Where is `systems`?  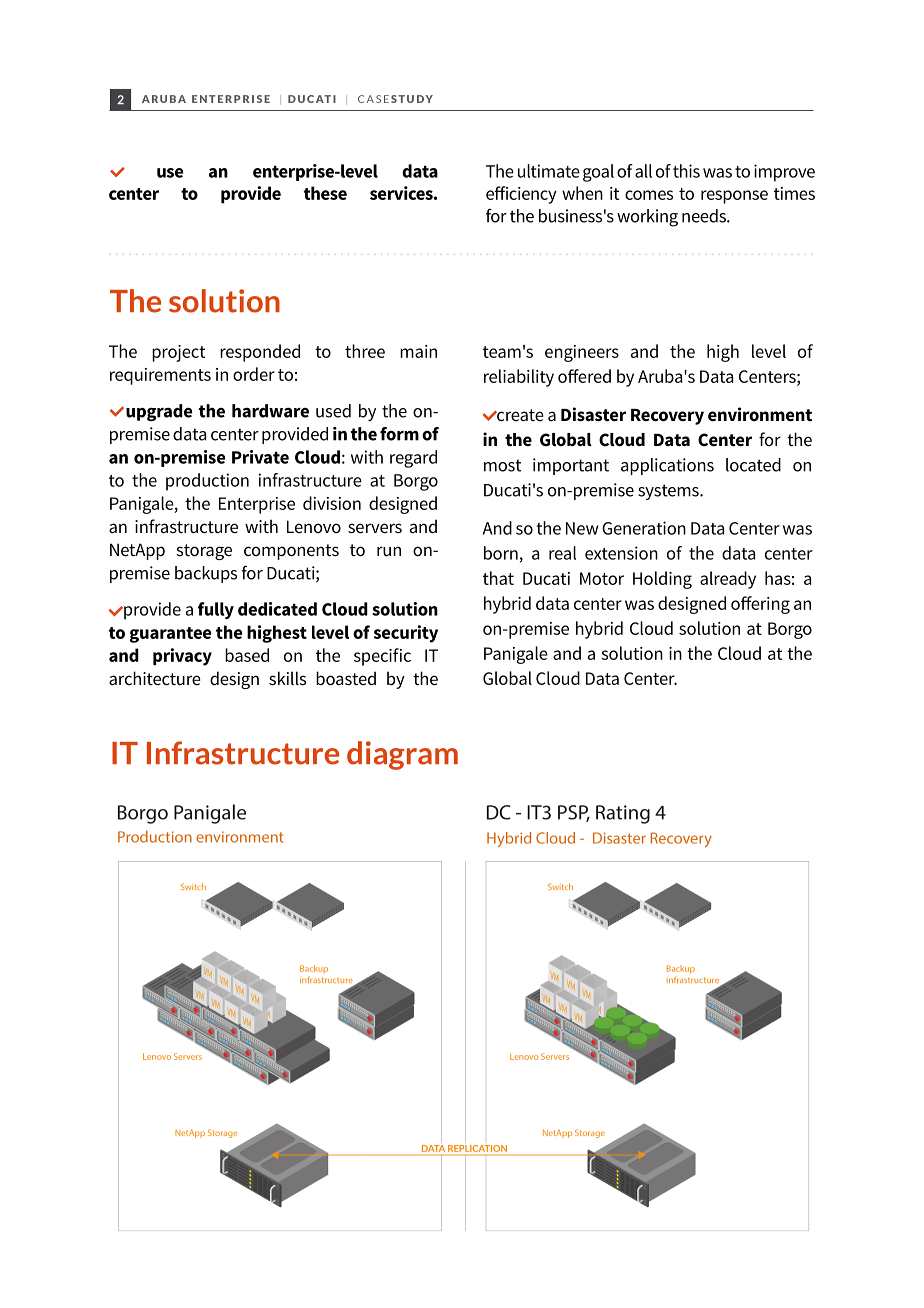 systems is located at coordinates (669, 492).
